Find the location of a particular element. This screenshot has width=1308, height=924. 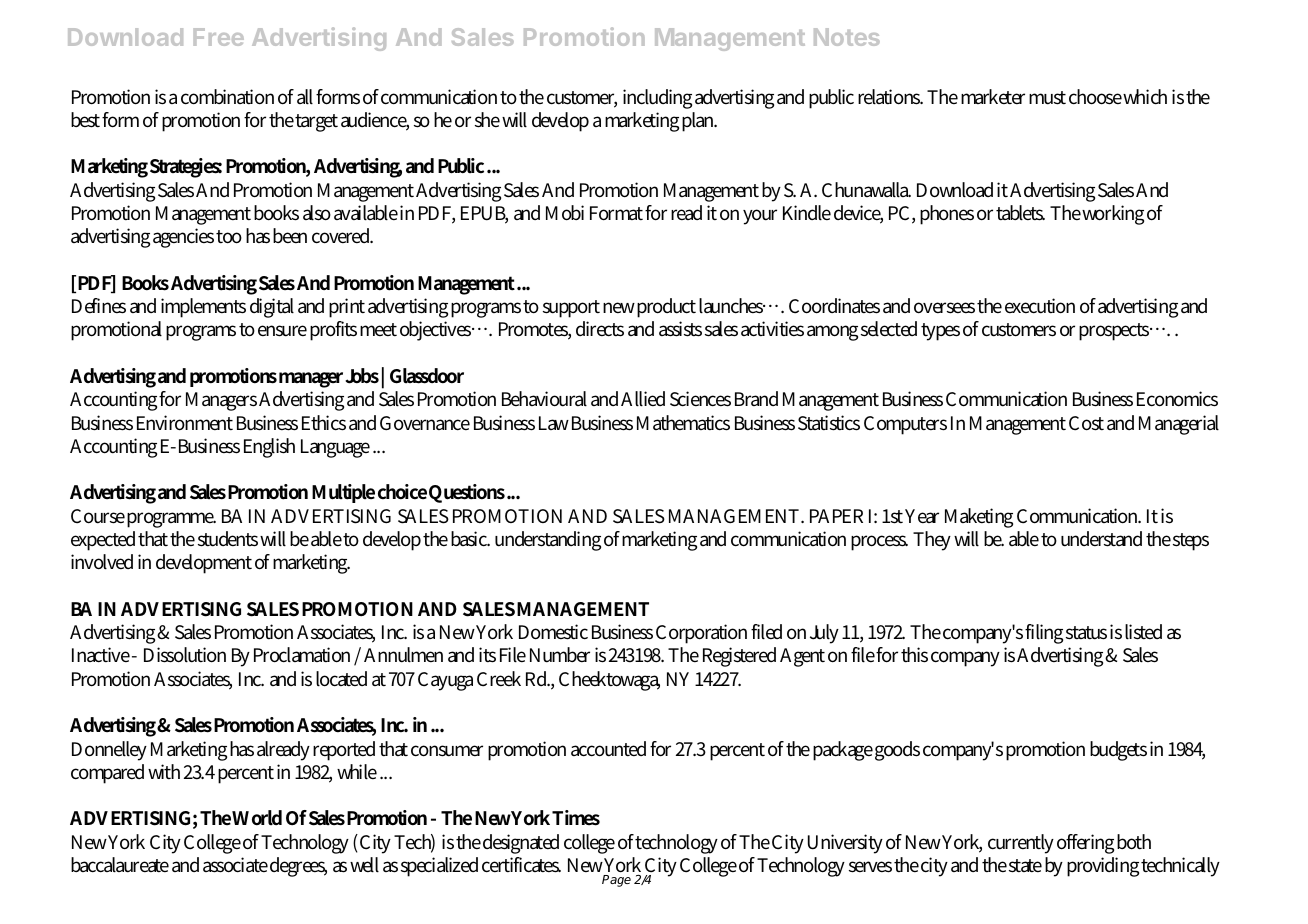

offering is located at coordinates (1085, 844).
